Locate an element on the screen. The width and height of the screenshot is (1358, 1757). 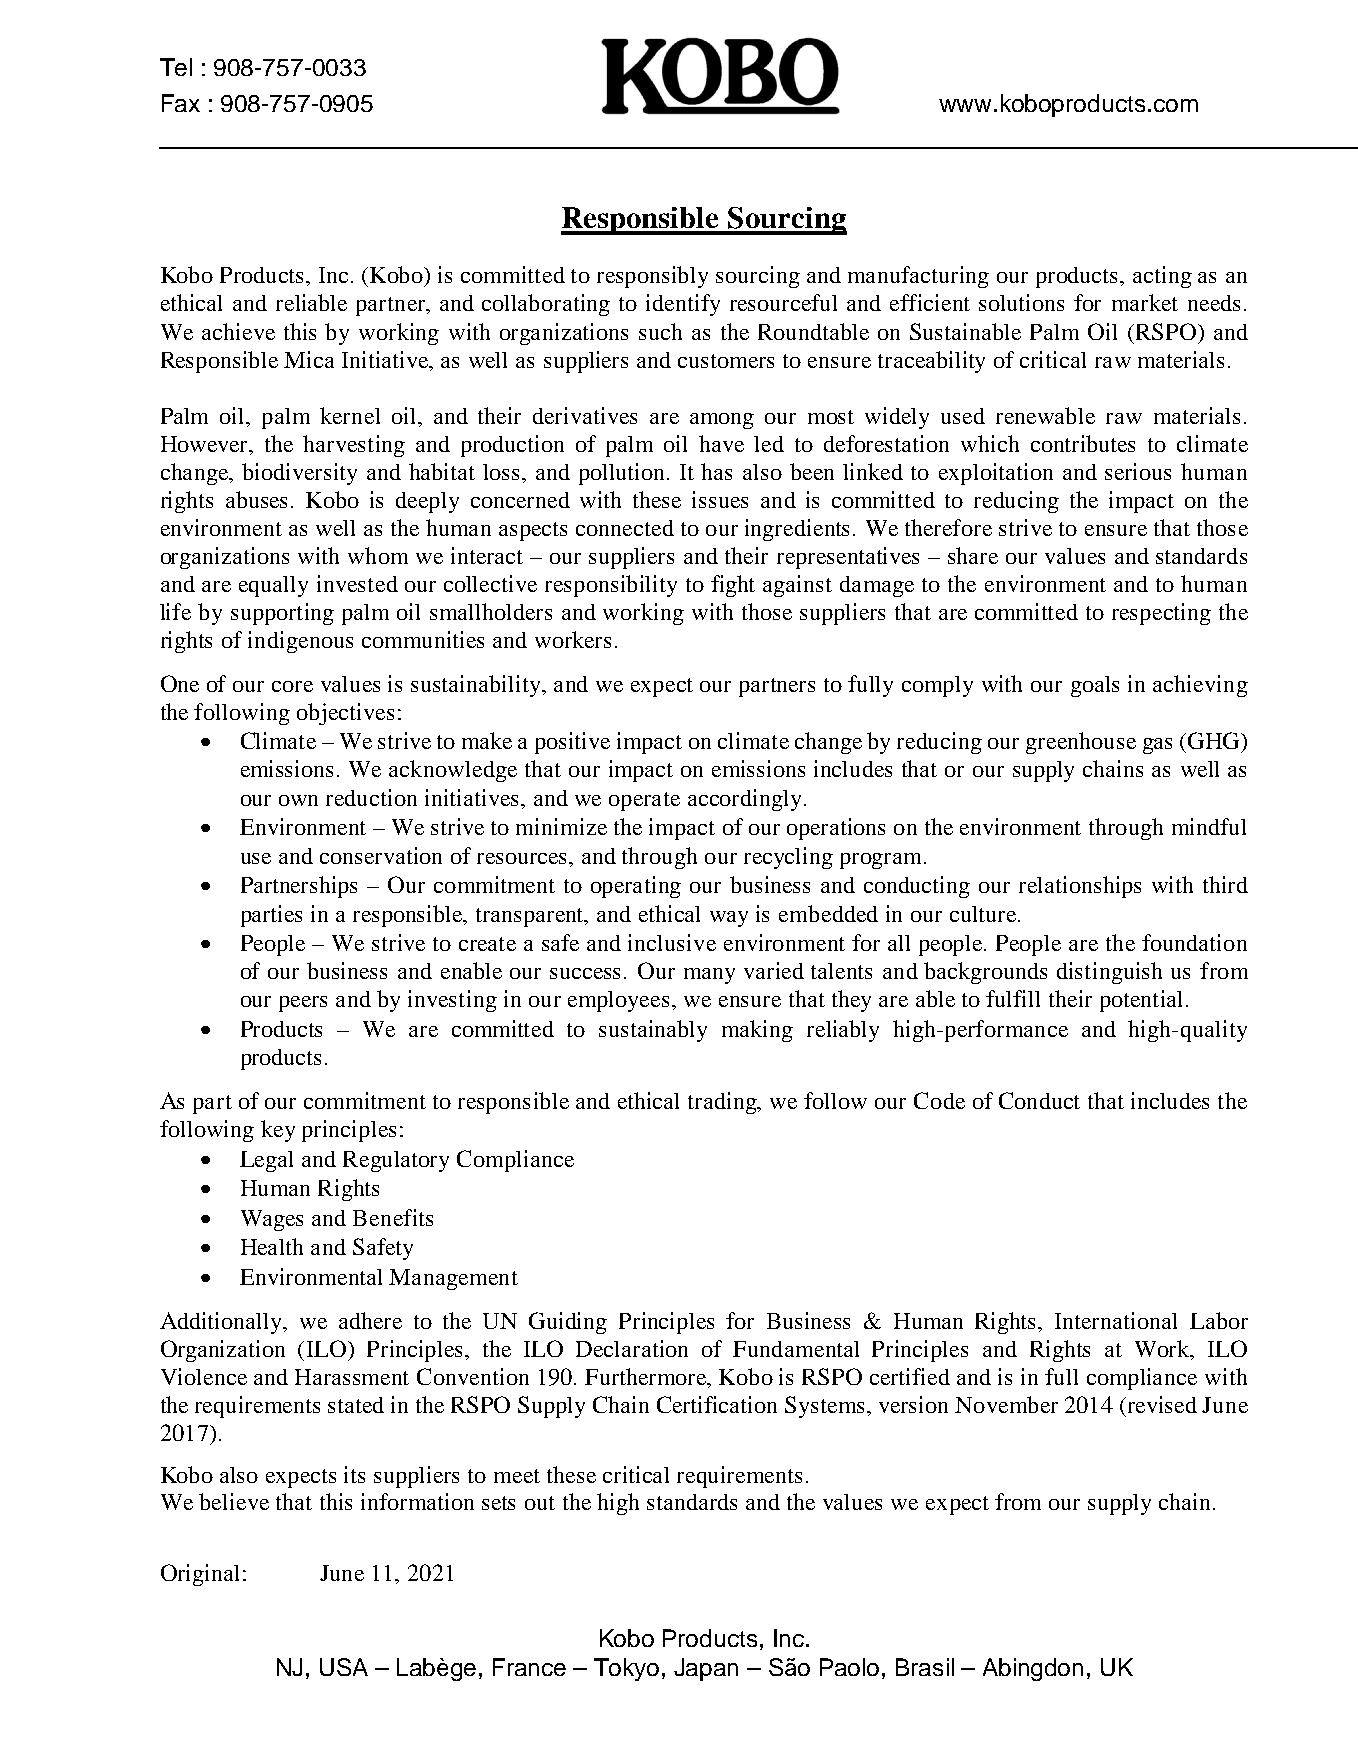
Fax is located at coordinates (181, 103).
